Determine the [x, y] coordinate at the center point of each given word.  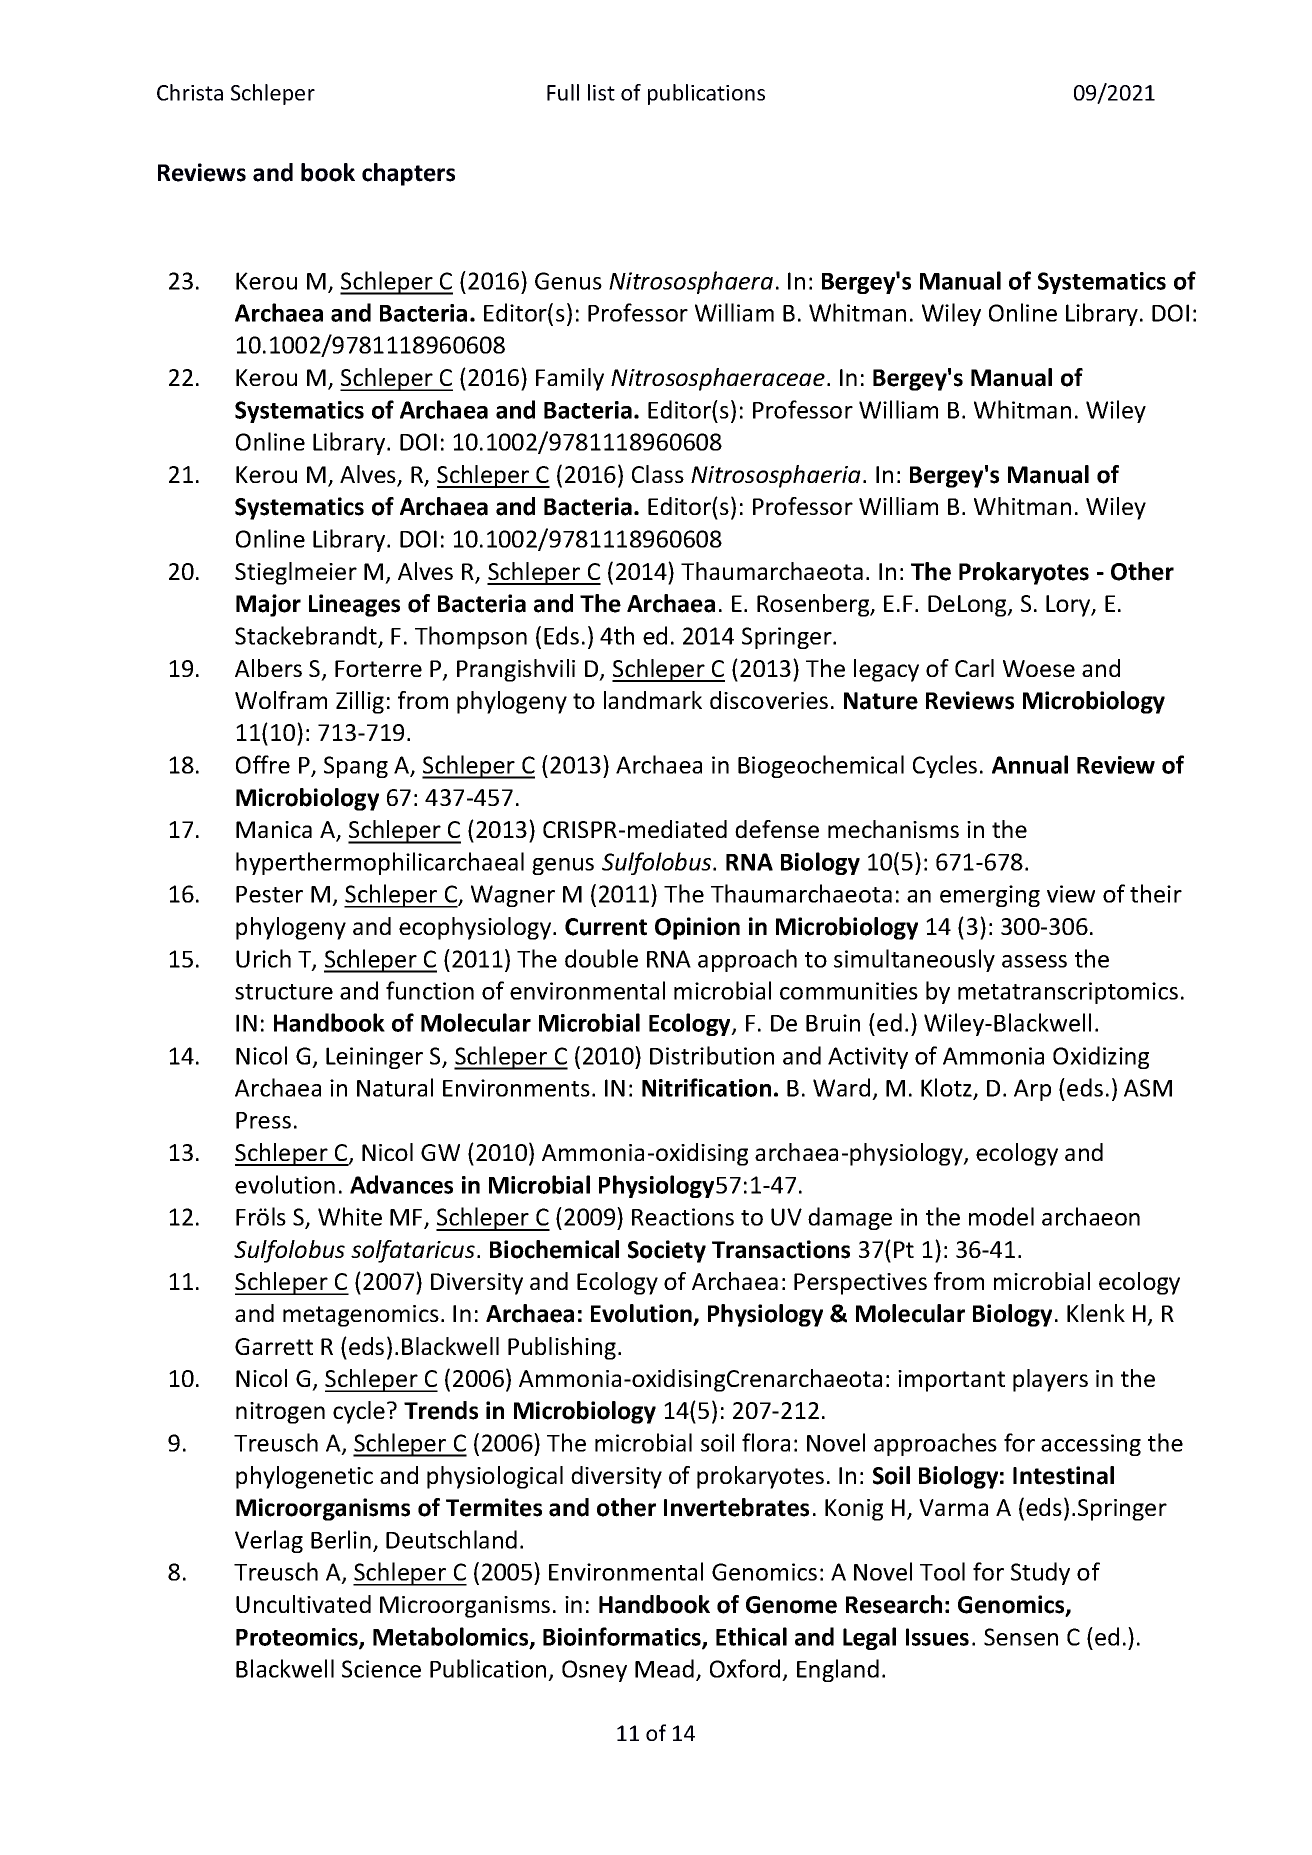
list [601, 92]
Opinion [697, 928]
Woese [1039, 668]
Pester [269, 894]
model [1001, 1216]
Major [268, 605]
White [350, 1216]
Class [658, 474]
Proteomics [298, 1638]
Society [667, 1251]
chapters [408, 174]
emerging [990, 896]
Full [563, 92]
